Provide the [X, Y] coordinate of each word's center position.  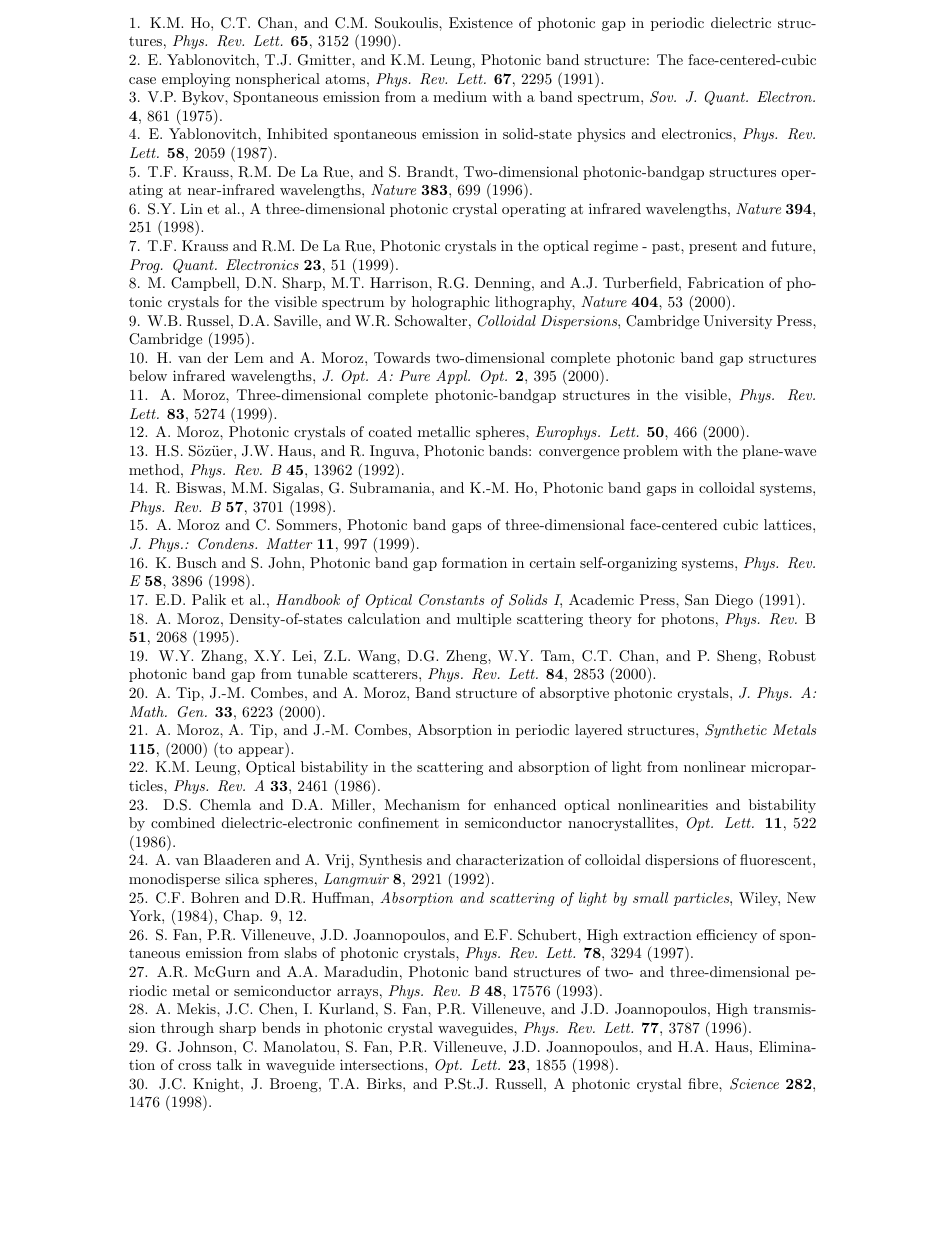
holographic [451, 303]
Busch [196, 562]
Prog [146, 266]
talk [229, 1064]
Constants [451, 600]
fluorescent [777, 859]
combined [183, 822]
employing [196, 80]
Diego [734, 601]
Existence [481, 22]
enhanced [525, 804]
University [737, 322]
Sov [663, 97]
